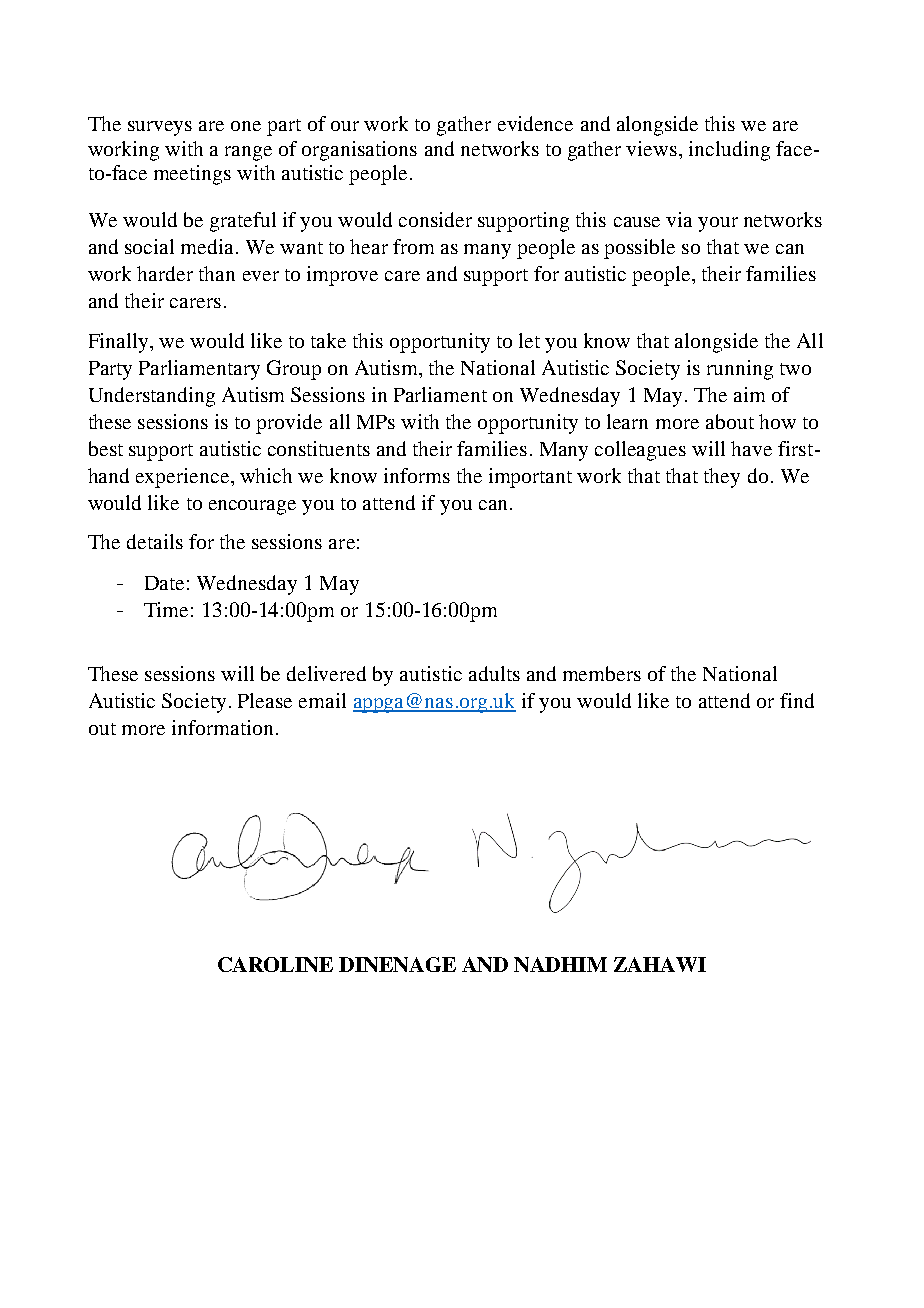 Image resolution: width=924 pixels, height=1308 pixels. Describe the element at coordinates (155, 541) in the page. I see `details` at that location.
